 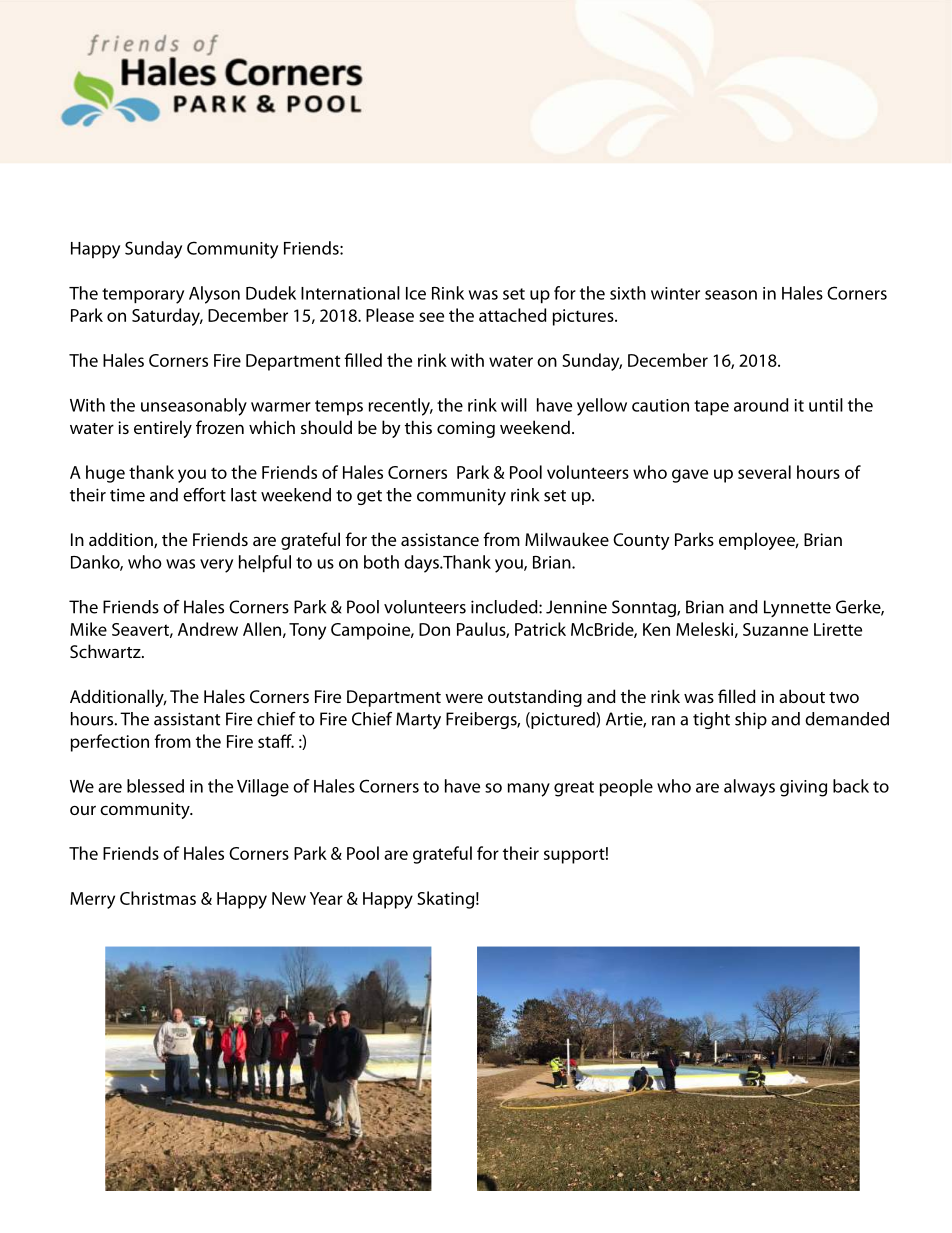 What do you see at coordinates (749, 788) in the screenshot?
I see `always` at bounding box center [749, 788].
